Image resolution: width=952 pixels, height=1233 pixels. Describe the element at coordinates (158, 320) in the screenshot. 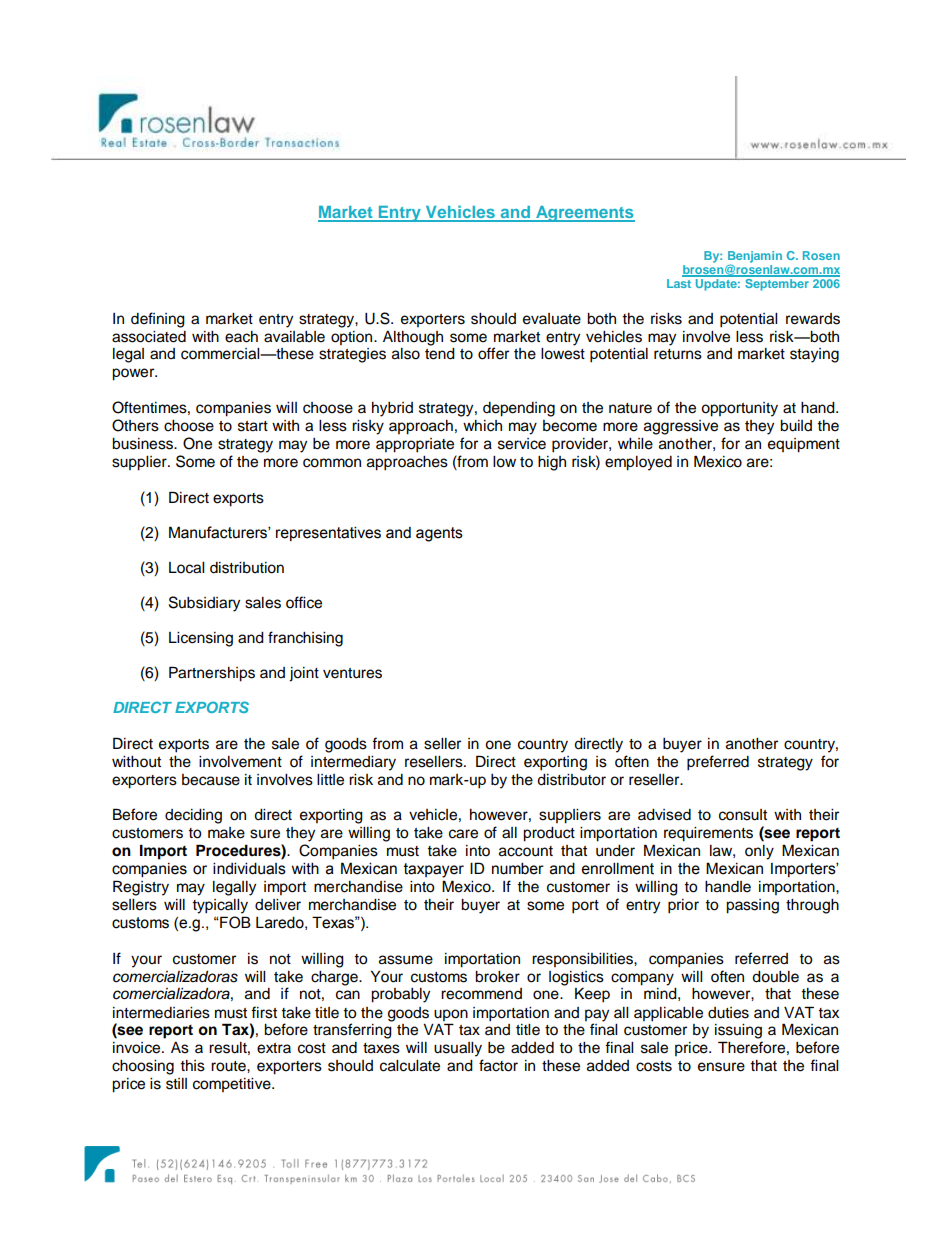

I see `defining` at that location.
